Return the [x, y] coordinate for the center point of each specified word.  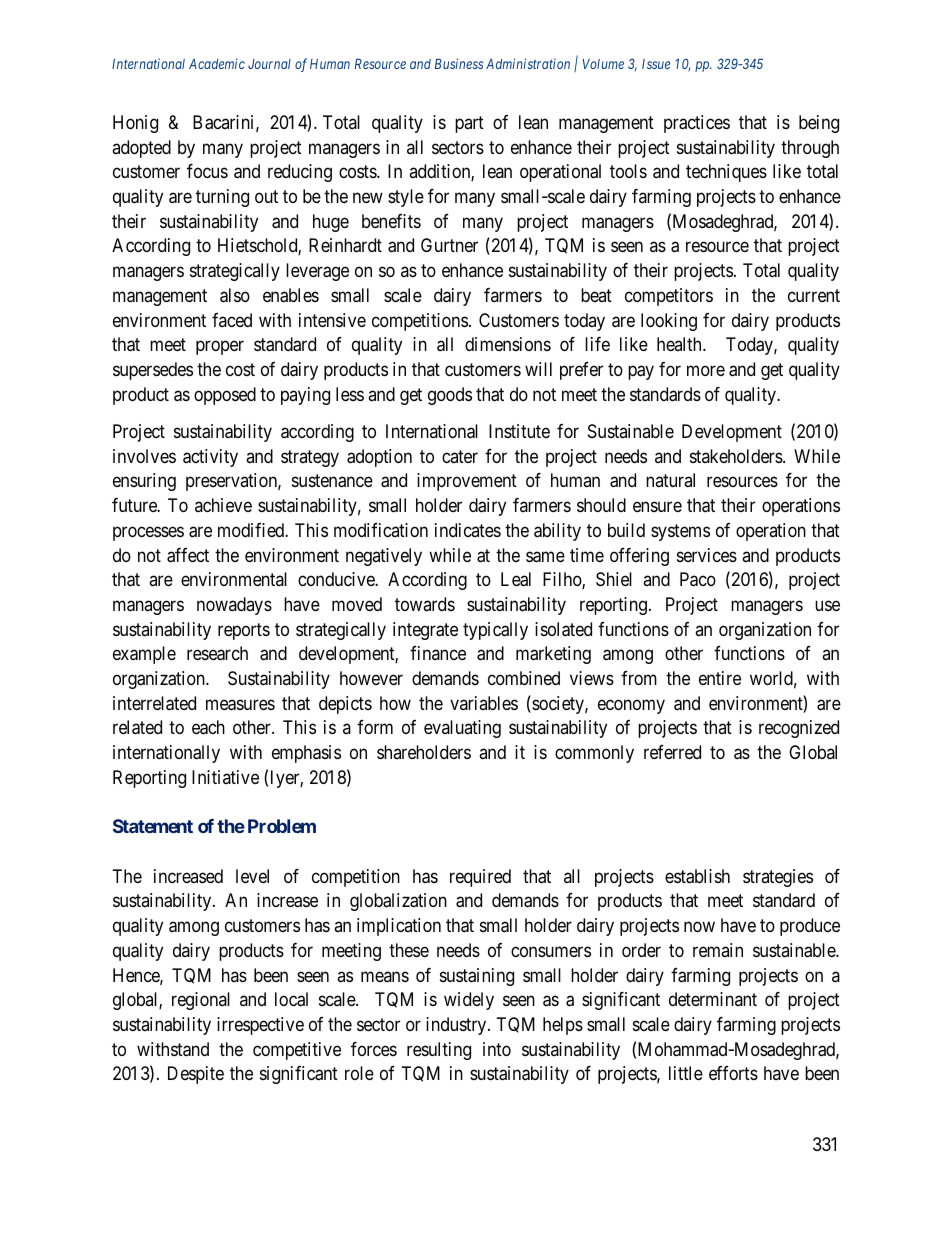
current [814, 295]
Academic [217, 63]
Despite [196, 1075]
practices [697, 124]
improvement [467, 482]
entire [720, 678]
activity [210, 458]
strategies [778, 878]
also [235, 295]
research [217, 653]
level [252, 876]
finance [438, 653]
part [469, 124]
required [480, 878]
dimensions [508, 344]
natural [670, 480]
